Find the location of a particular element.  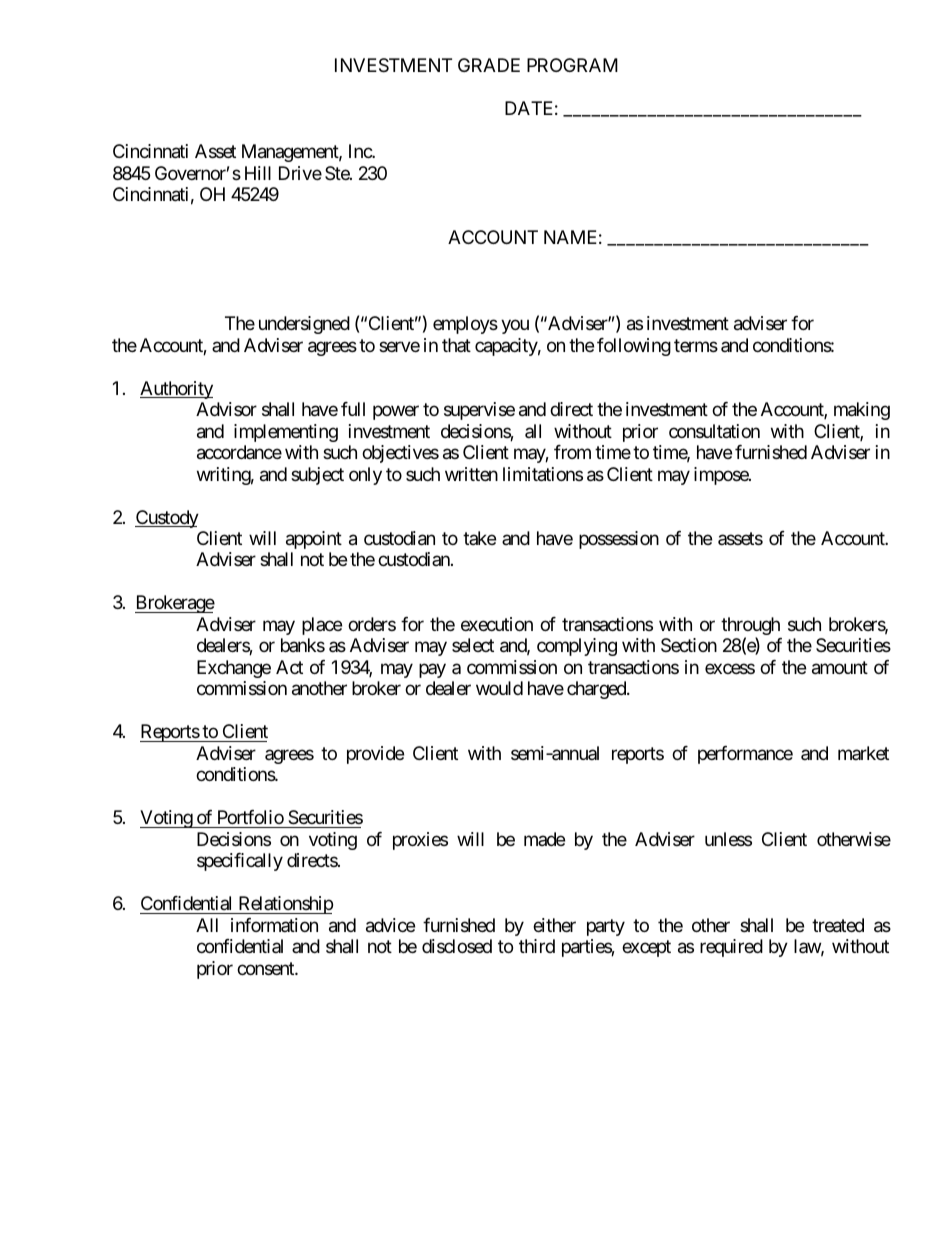

PROGRAM is located at coordinates (572, 65).
